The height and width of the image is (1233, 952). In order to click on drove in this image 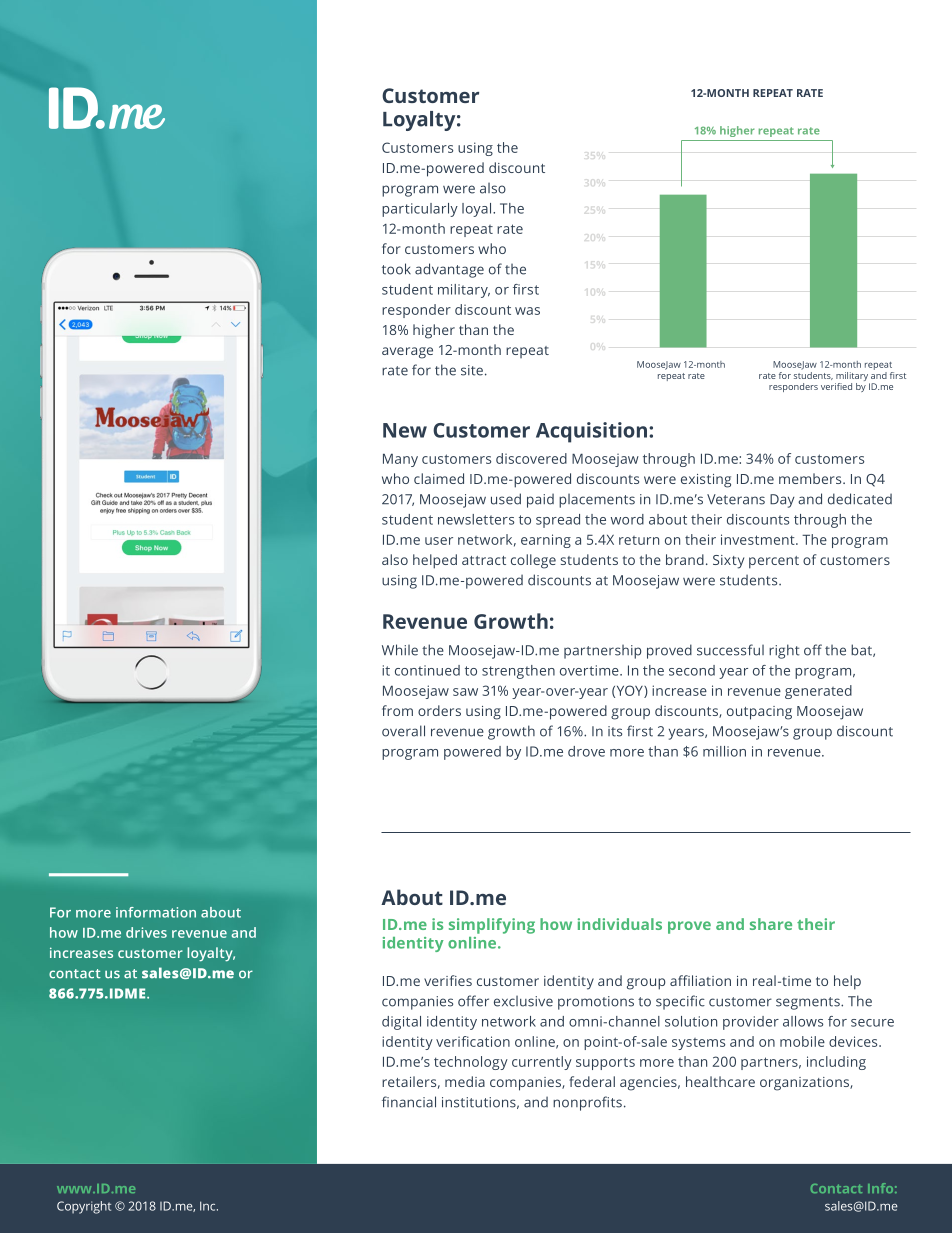, I will do `click(586, 751)`.
